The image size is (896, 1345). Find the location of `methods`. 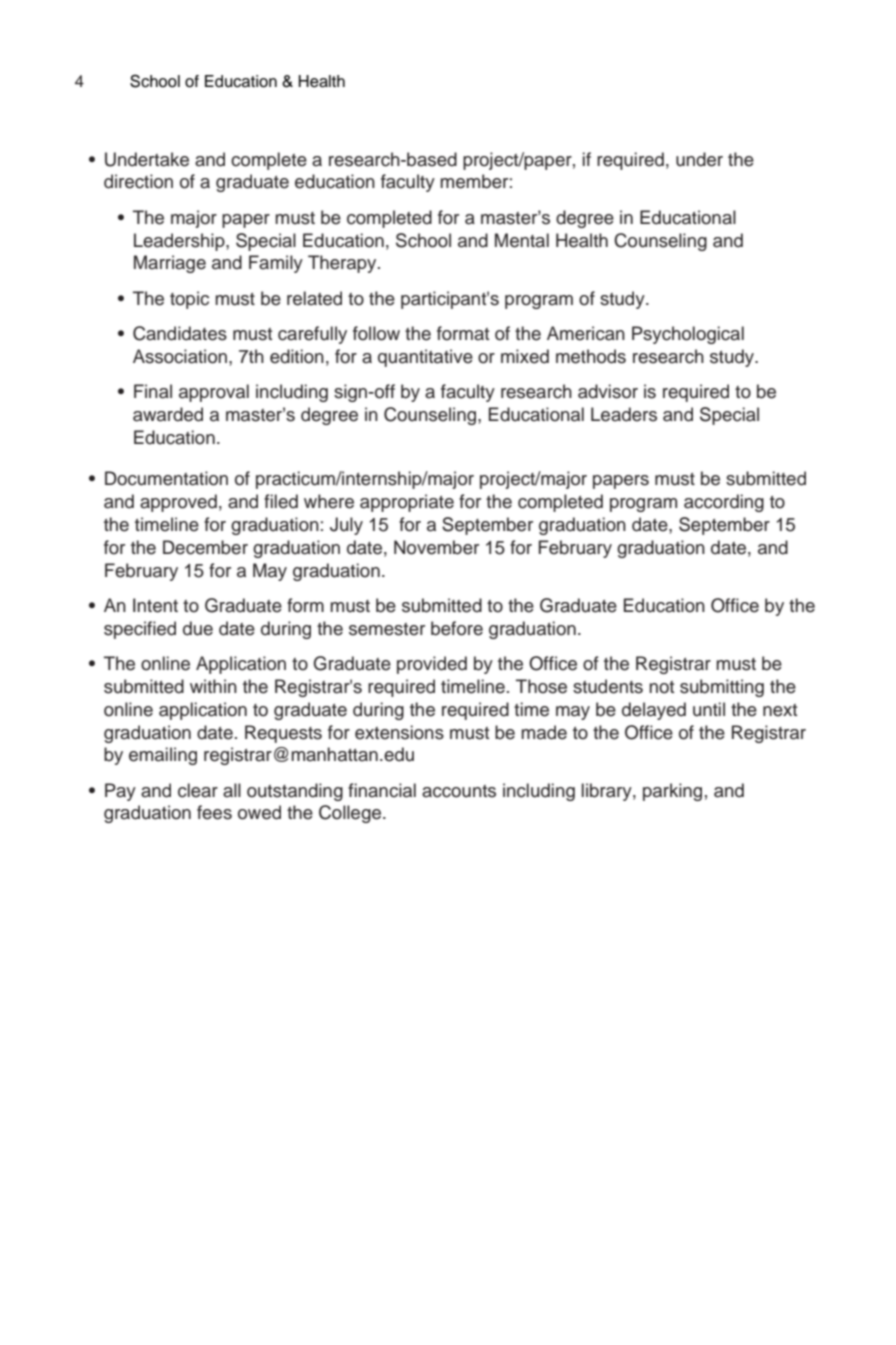

methods is located at coordinates (591, 356).
